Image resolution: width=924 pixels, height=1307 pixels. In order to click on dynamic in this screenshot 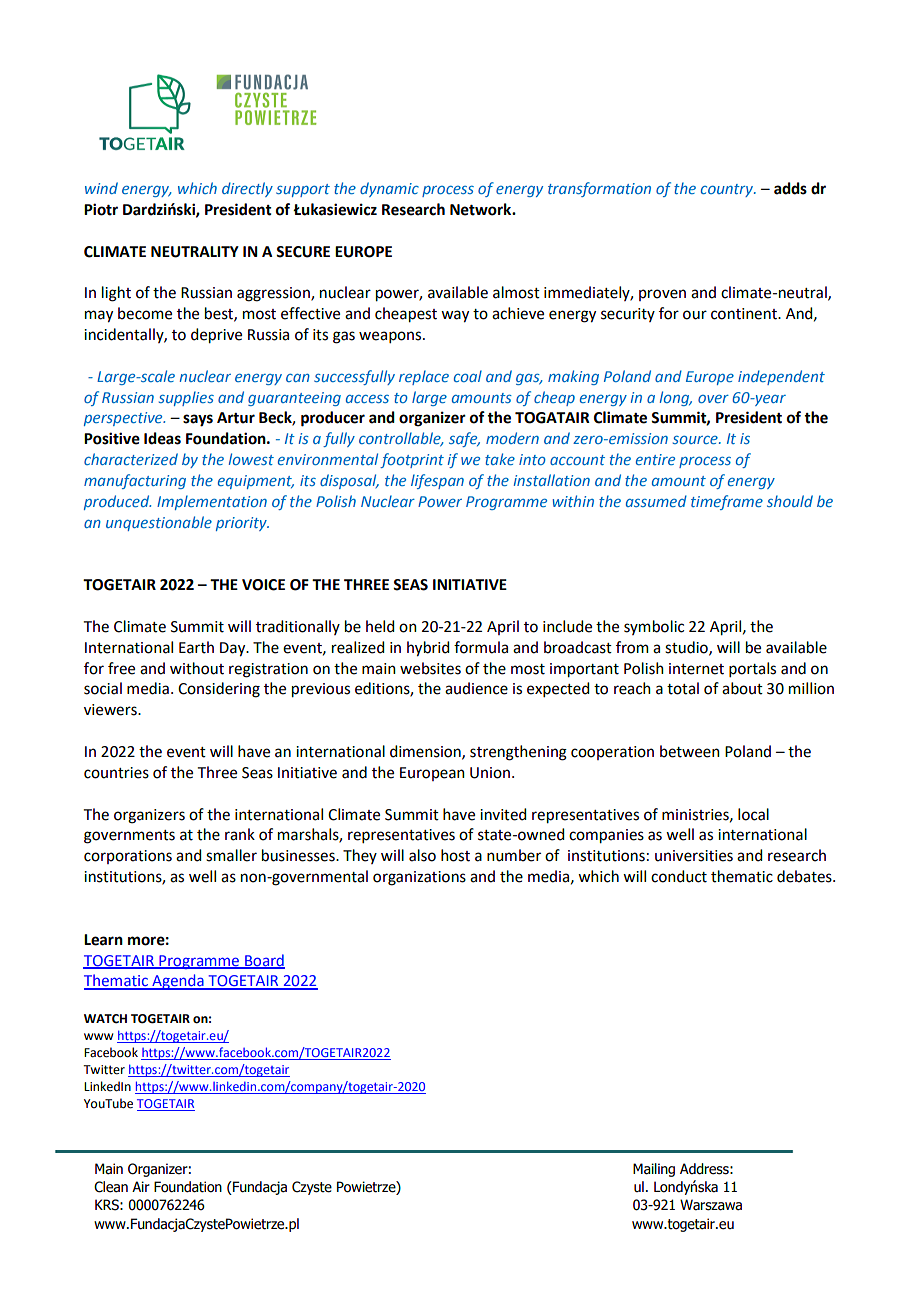, I will do `click(389, 189)`.
